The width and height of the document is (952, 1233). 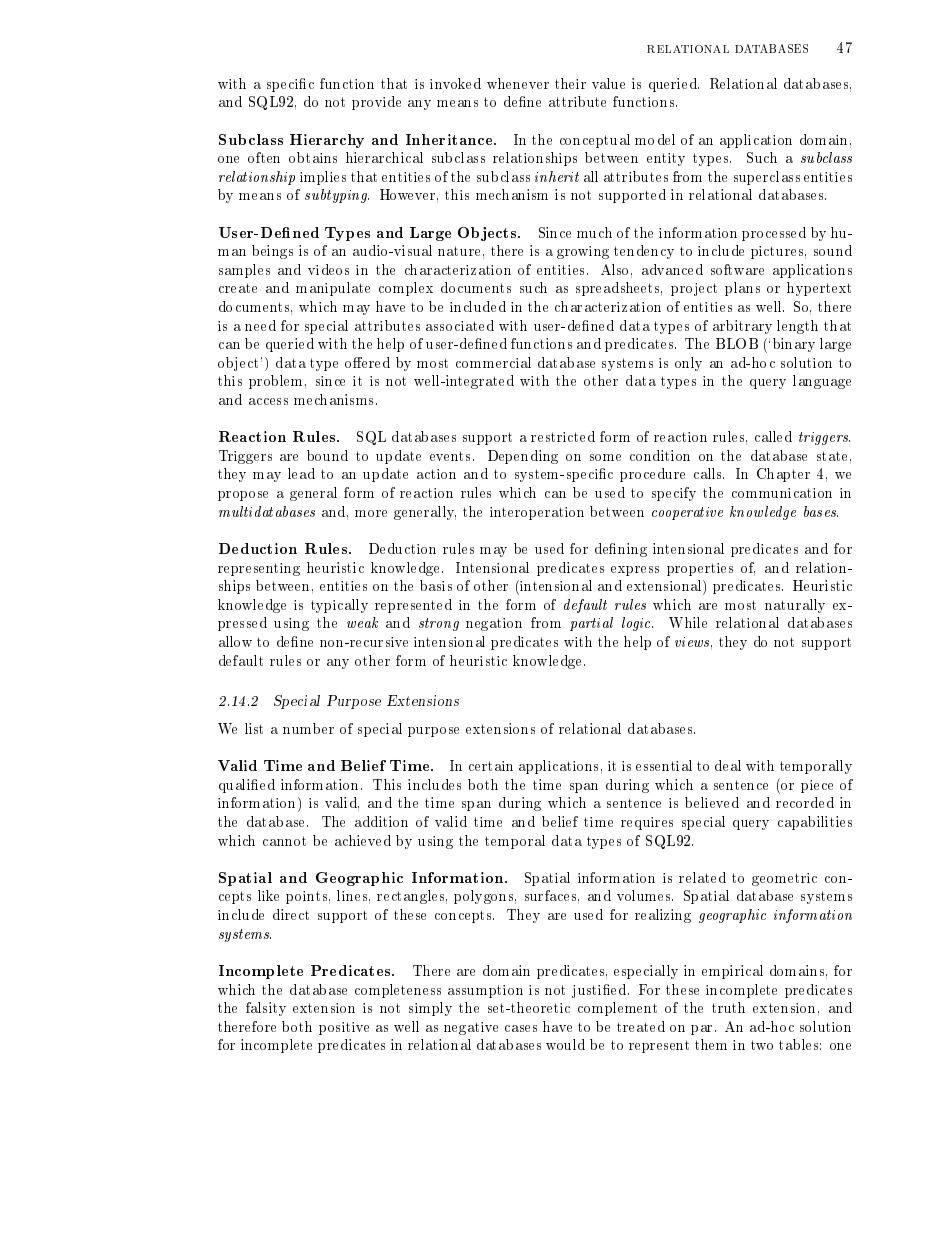 What do you see at coordinates (728, 1007) in the document?
I see `truth` at bounding box center [728, 1007].
